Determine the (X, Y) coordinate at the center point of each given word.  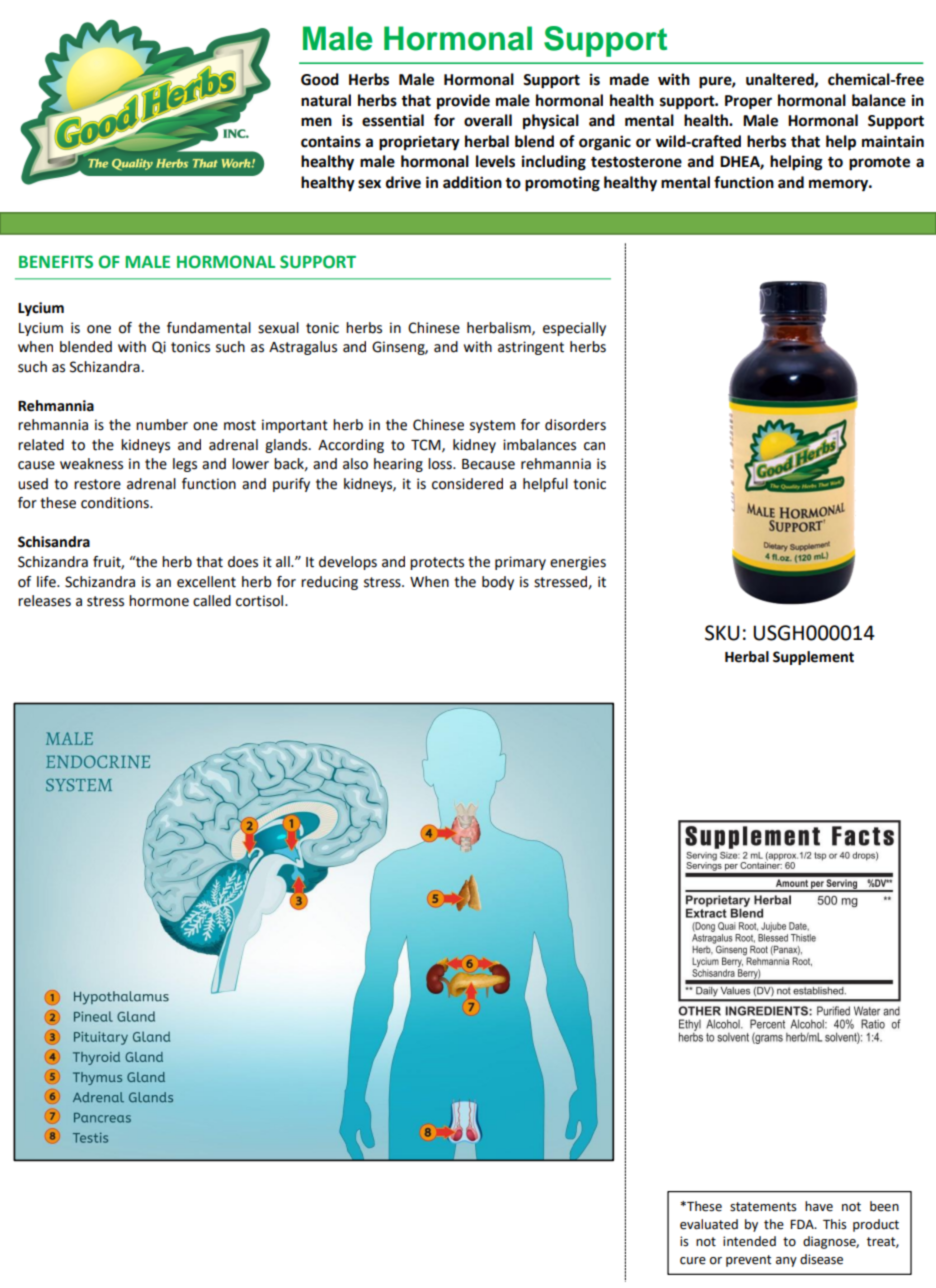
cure (693, 1261)
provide (463, 102)
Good (320, 79)
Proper (748, 102)
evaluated (709, 1224)
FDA (803, 1224)
